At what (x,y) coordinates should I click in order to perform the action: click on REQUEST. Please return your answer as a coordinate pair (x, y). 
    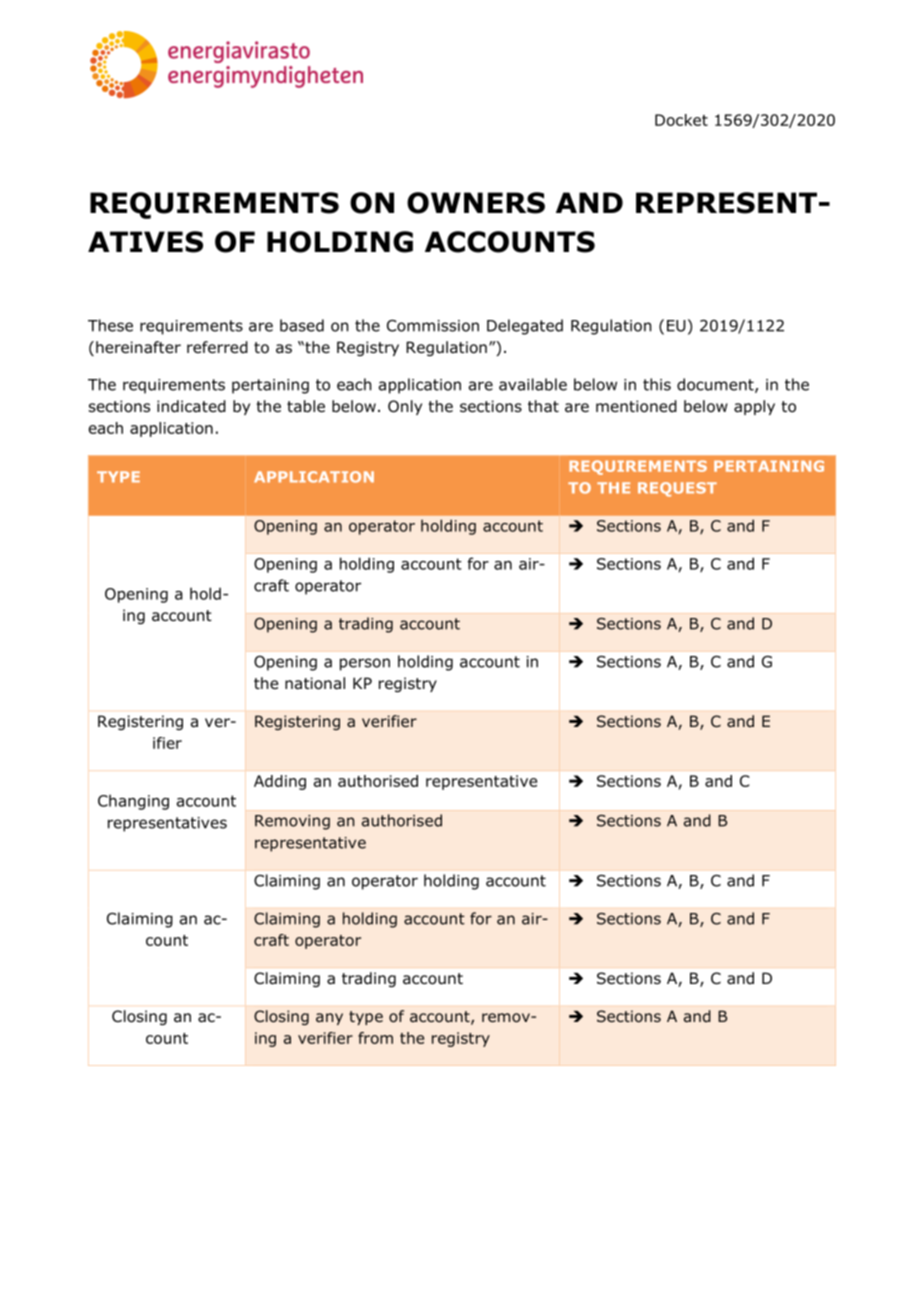
    Looking at the image, I should click on (677, 489).
